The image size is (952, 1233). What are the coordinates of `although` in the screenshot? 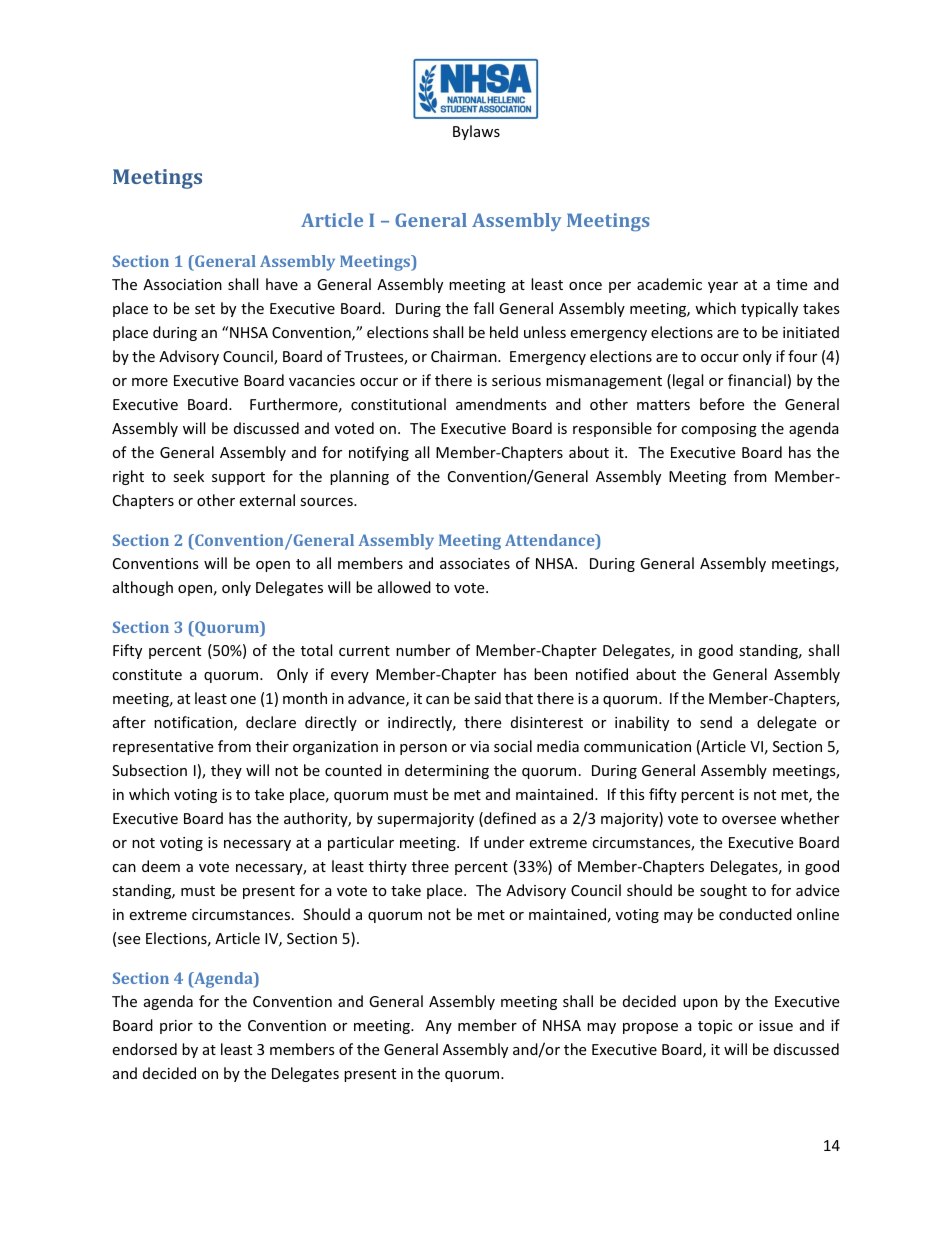 It's located at (143, 588).
